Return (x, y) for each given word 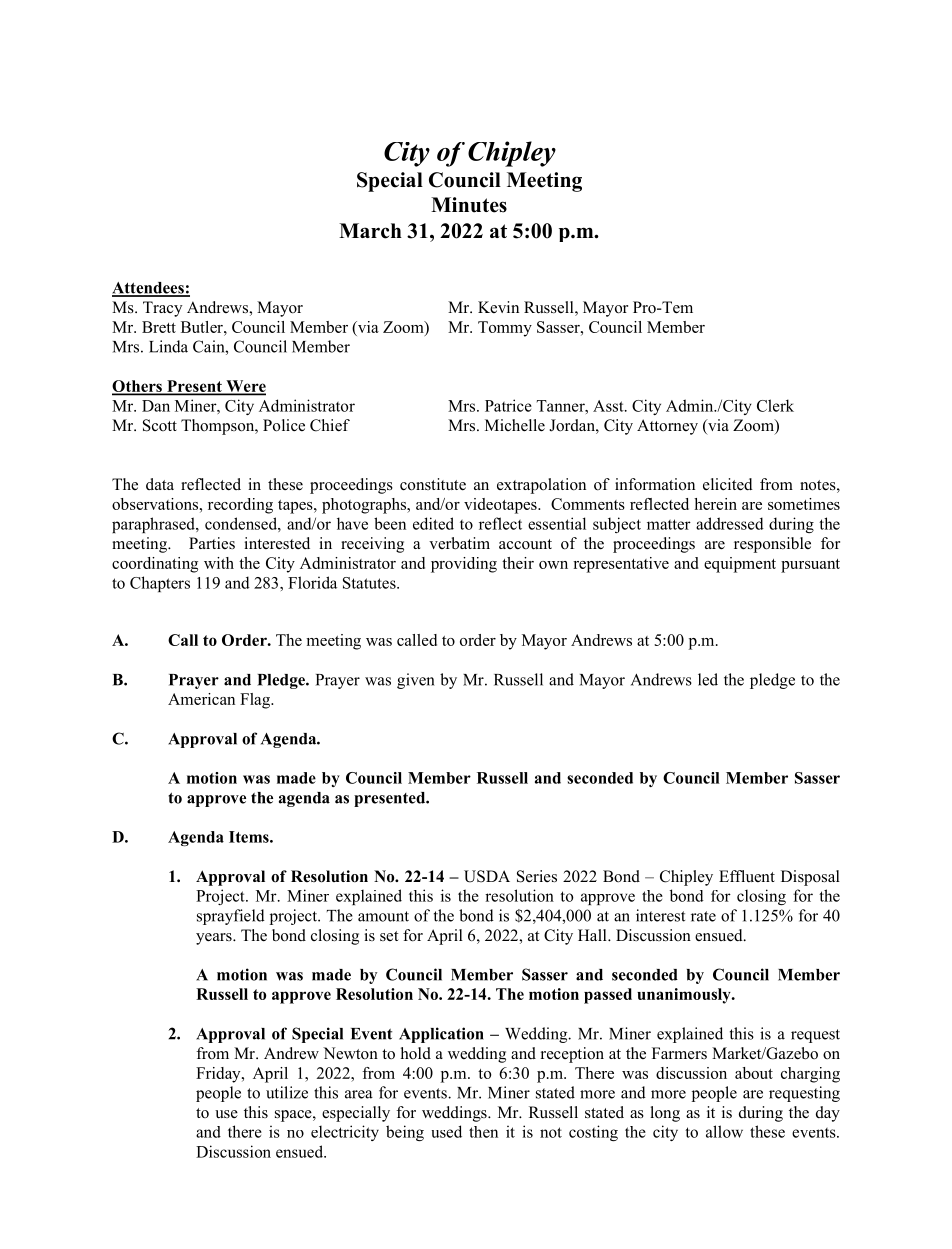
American (201, 699)
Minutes (469, 205)
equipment (740, 565)
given (416, 681)
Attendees (149, 289)
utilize (287, 1092)
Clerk (775, 405)
